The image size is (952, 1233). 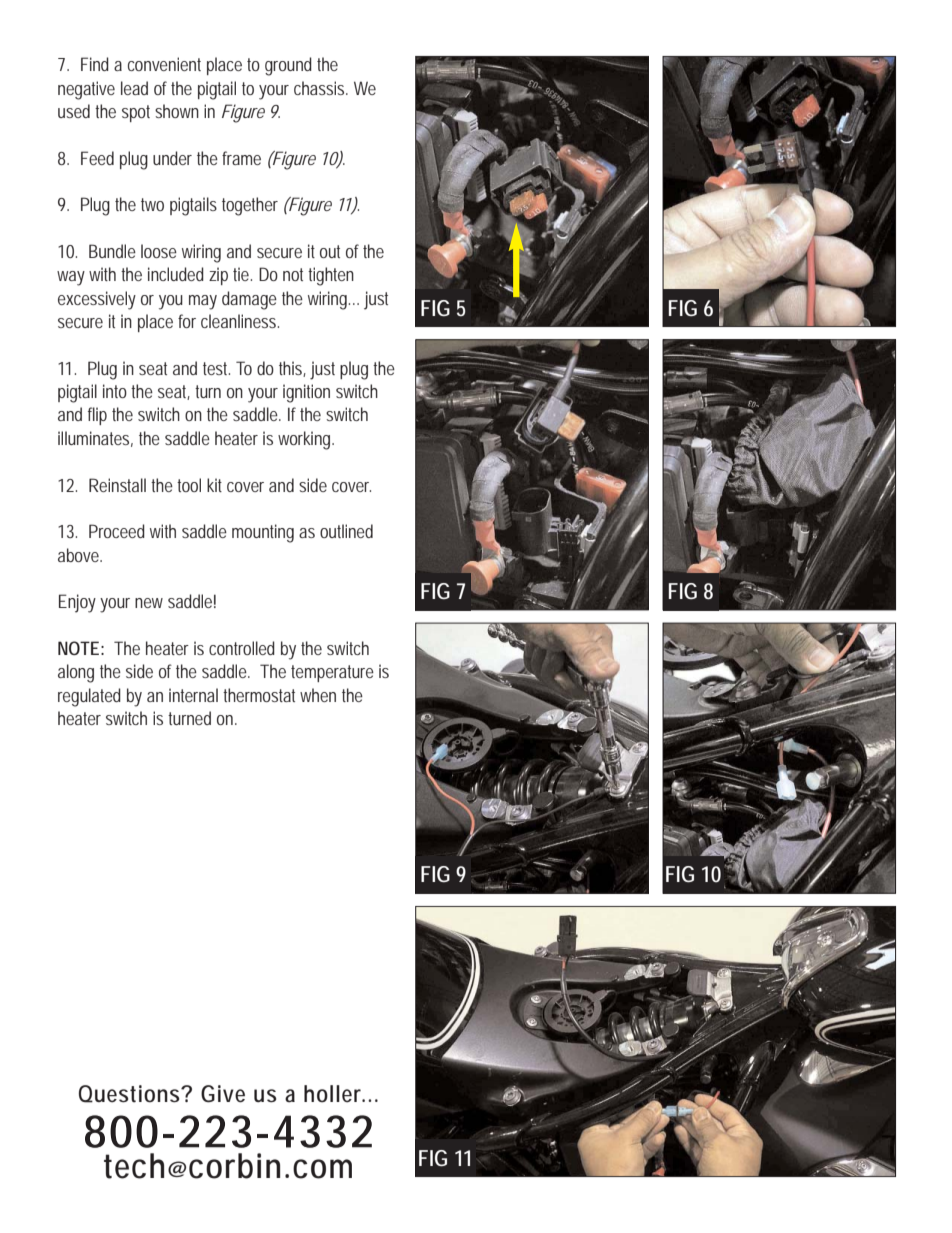 I want to click on outlined, so click(x=346, y=531).
